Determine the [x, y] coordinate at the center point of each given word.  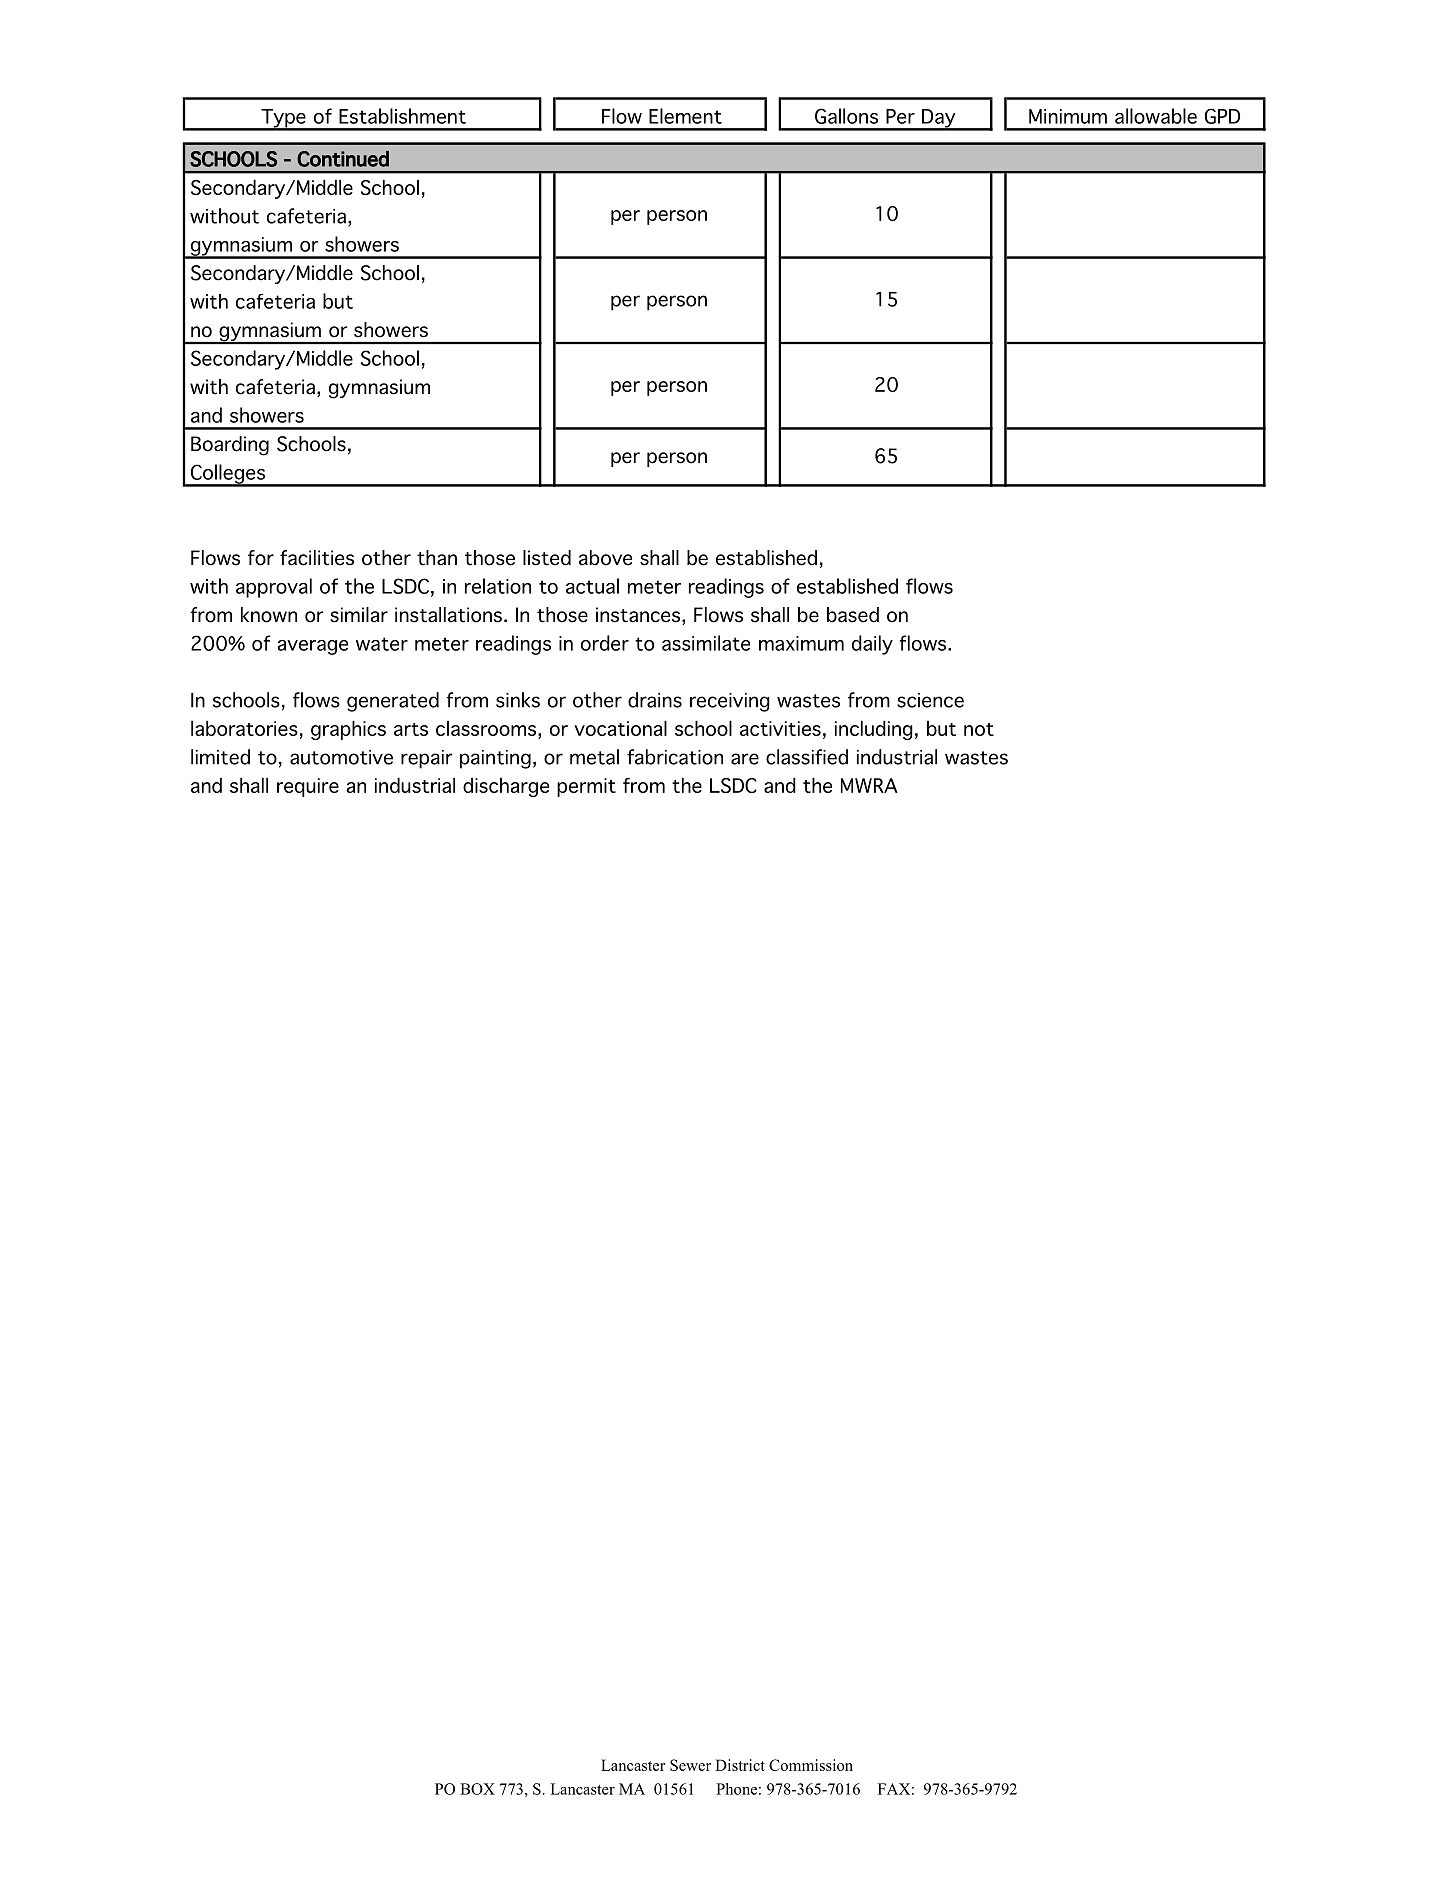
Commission [811, 1765]
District [740, 1765]
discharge [506, 787]
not [979, 729]
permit [586, 787]
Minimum [1068, 116]
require [308, 787]
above [605, 558]
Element [685, 116]
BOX [477, 1789]
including [874, 730]
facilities [317, 558]
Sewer [690, 1765]
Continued [343, 159]
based [853, 615]
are [745, 759]
